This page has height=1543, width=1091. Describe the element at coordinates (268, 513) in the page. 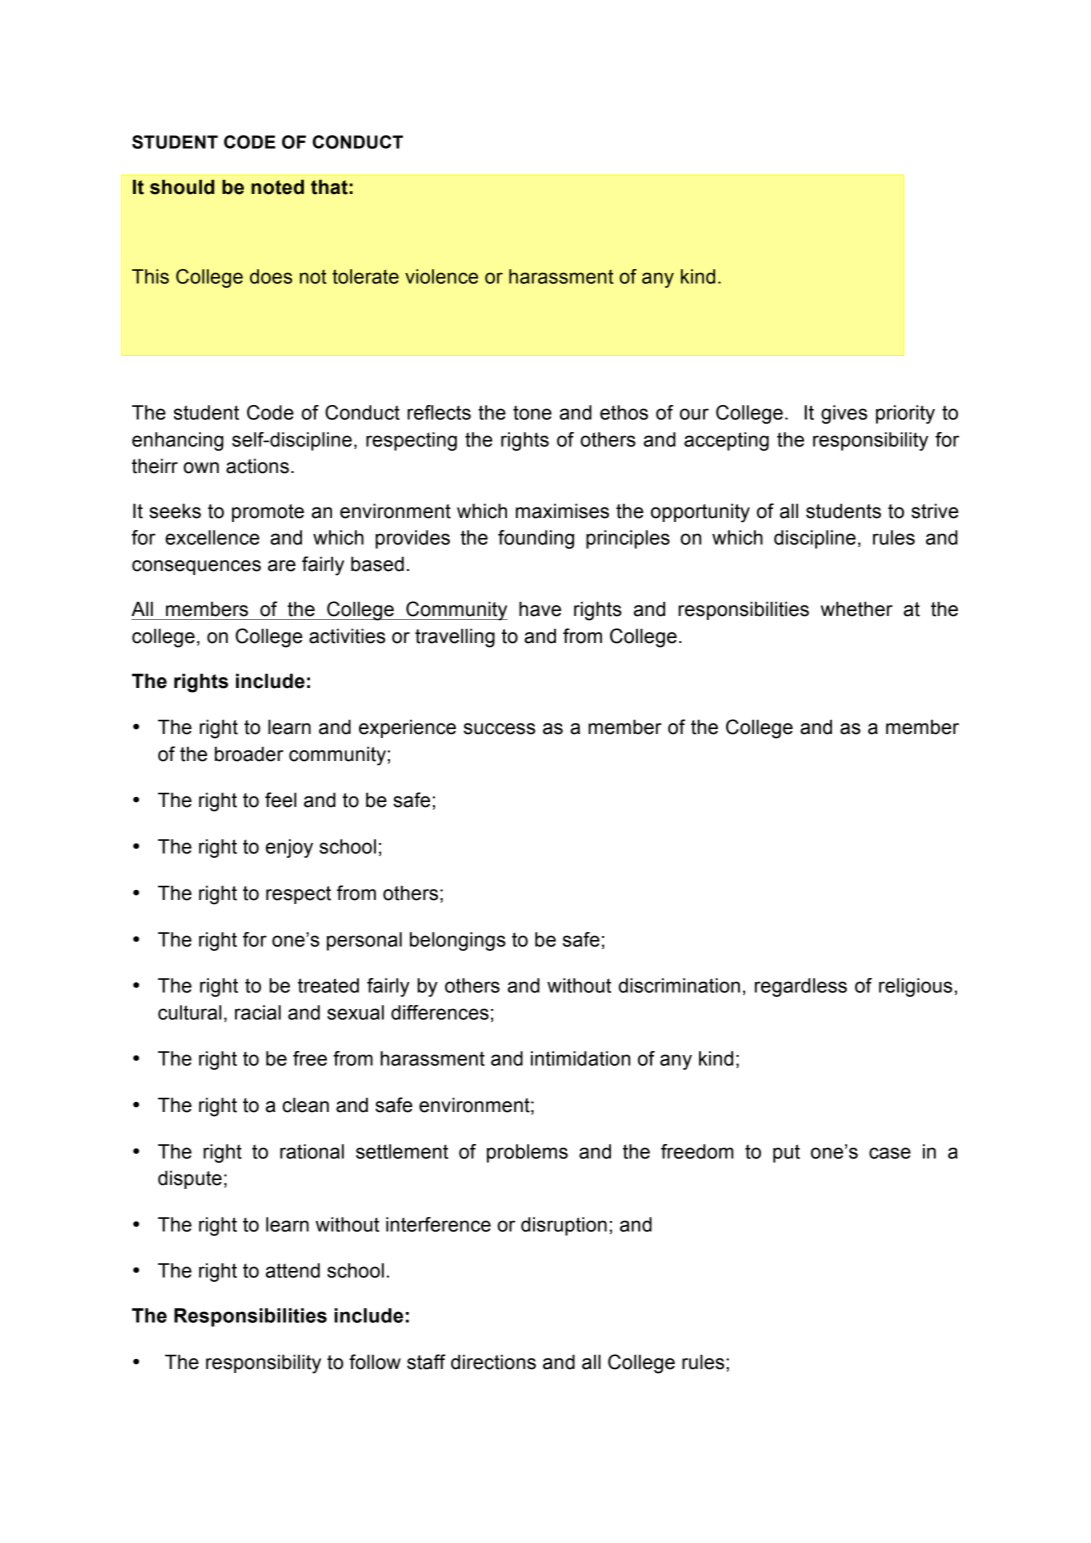

I see `promote` at that location.
